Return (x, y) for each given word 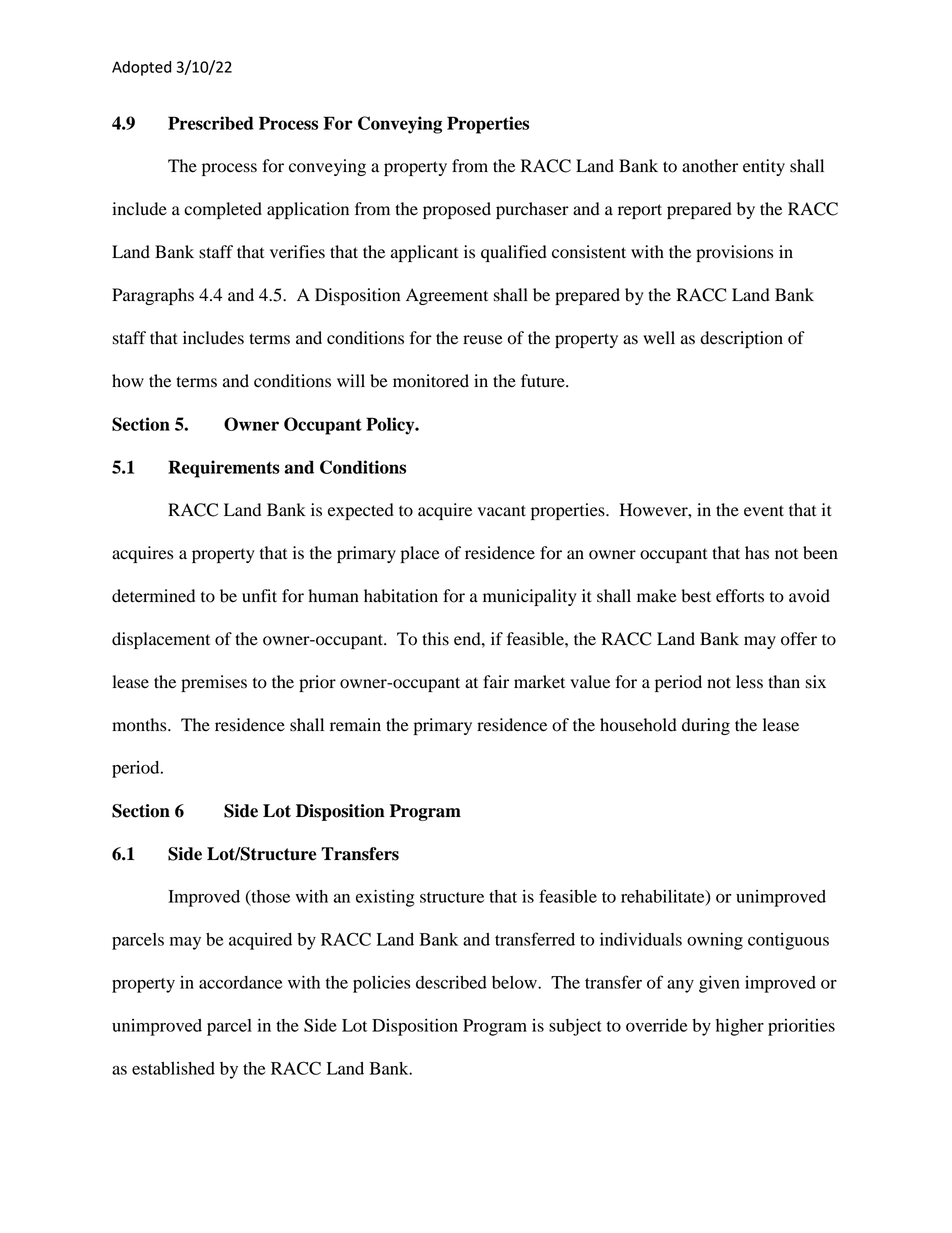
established (173, 1068)
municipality (530, 597)
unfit (259, 596)
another (710, 166)
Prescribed (211, 123)
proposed (457, 210)
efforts (740, 596)
